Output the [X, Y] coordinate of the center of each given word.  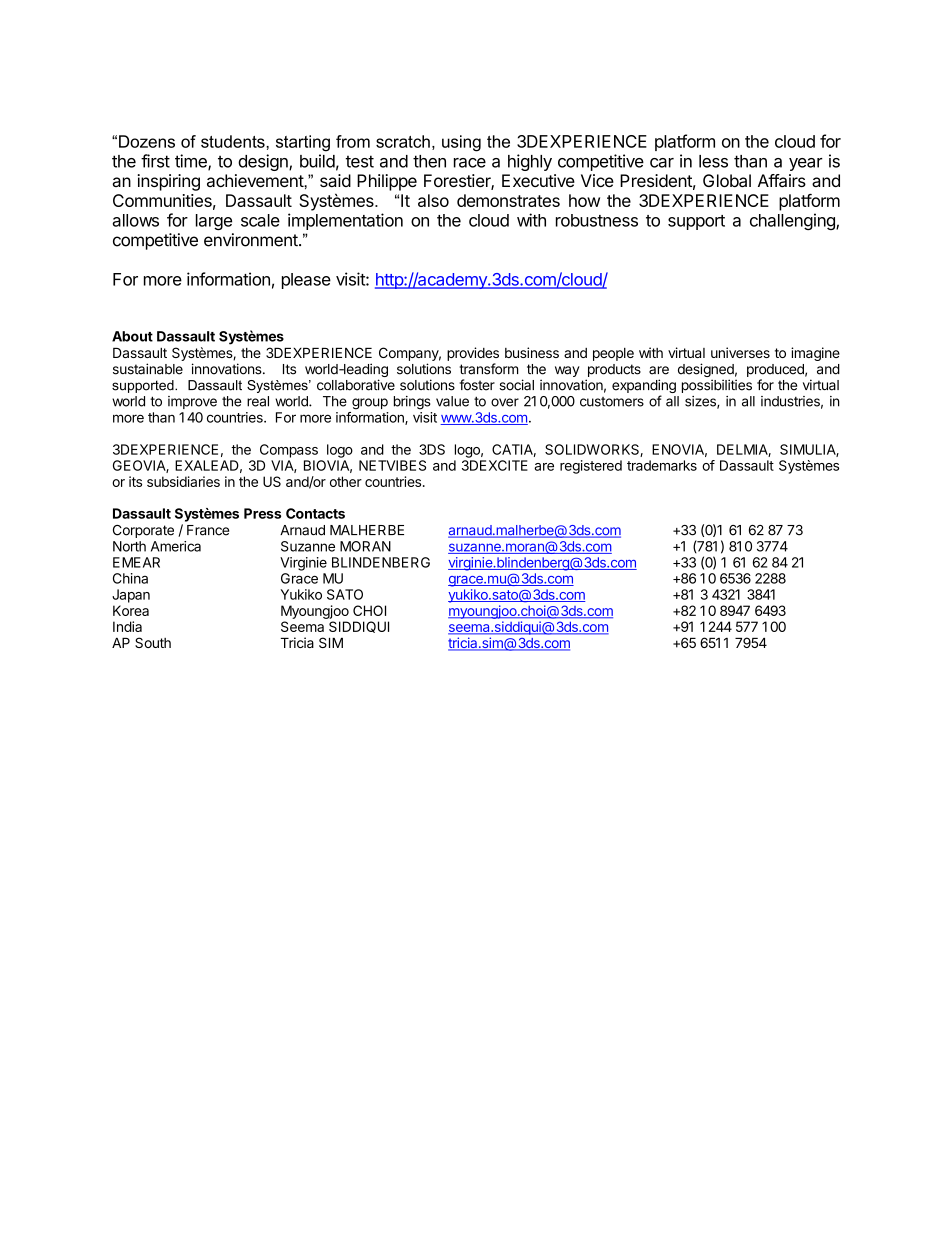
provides [473, 354]
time [192, 162]
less [713, 161]
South [153, 642]
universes [740, 352]
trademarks [662, 465]
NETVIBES [392, 465]
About [132, 336]
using [461, 143]
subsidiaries [183, 481]
